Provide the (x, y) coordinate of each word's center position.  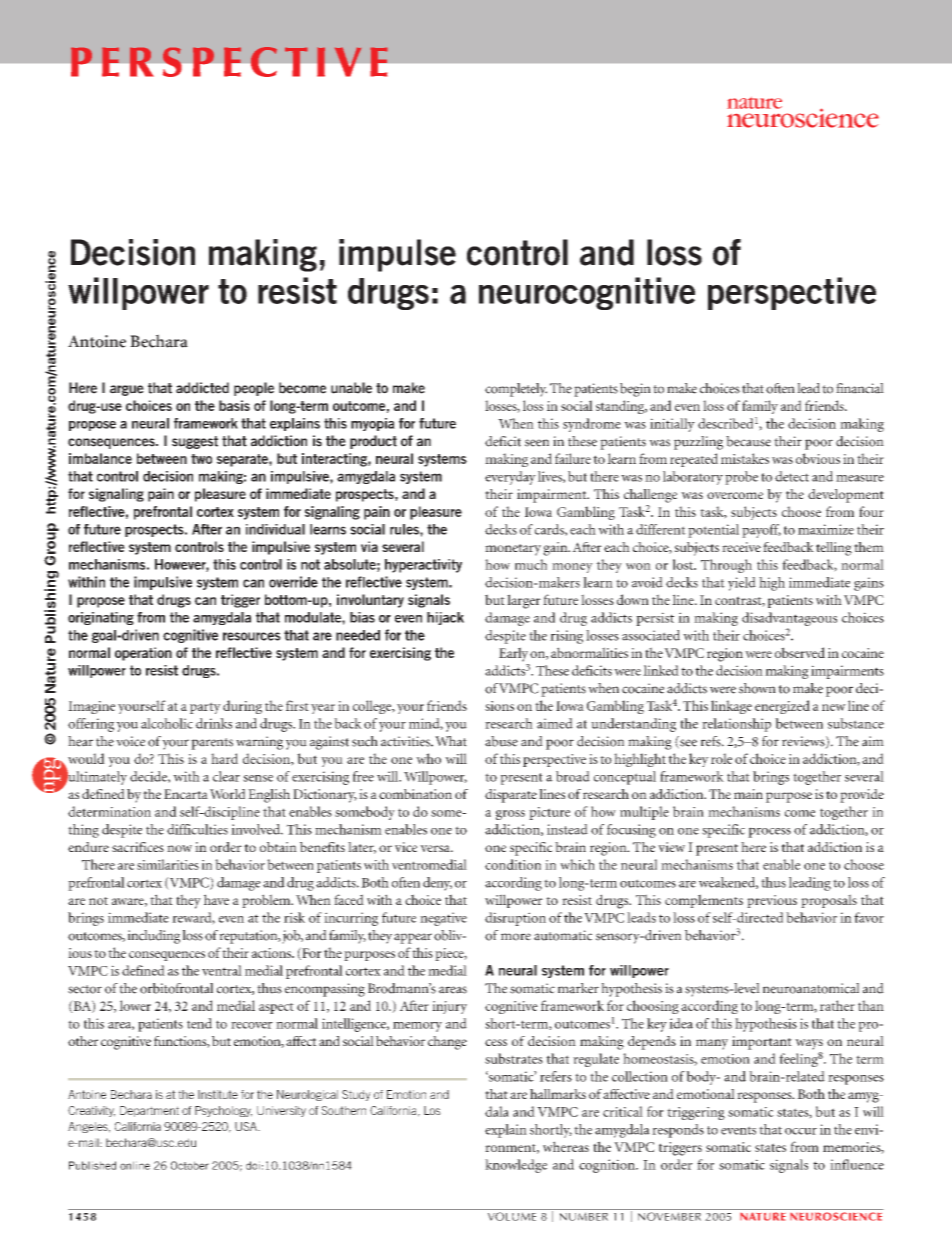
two (201, 459)
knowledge (516, 1166)
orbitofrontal (176, 988)
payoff (761, 531)
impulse (397, 255)
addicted (202, 388)
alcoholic (167, 723)
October (190, 1165)
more (516, 937)
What (451, 741)
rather (837, 1005)
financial (860, 388)
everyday (510, 478)
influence (857, 1164)
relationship (736, 725)
